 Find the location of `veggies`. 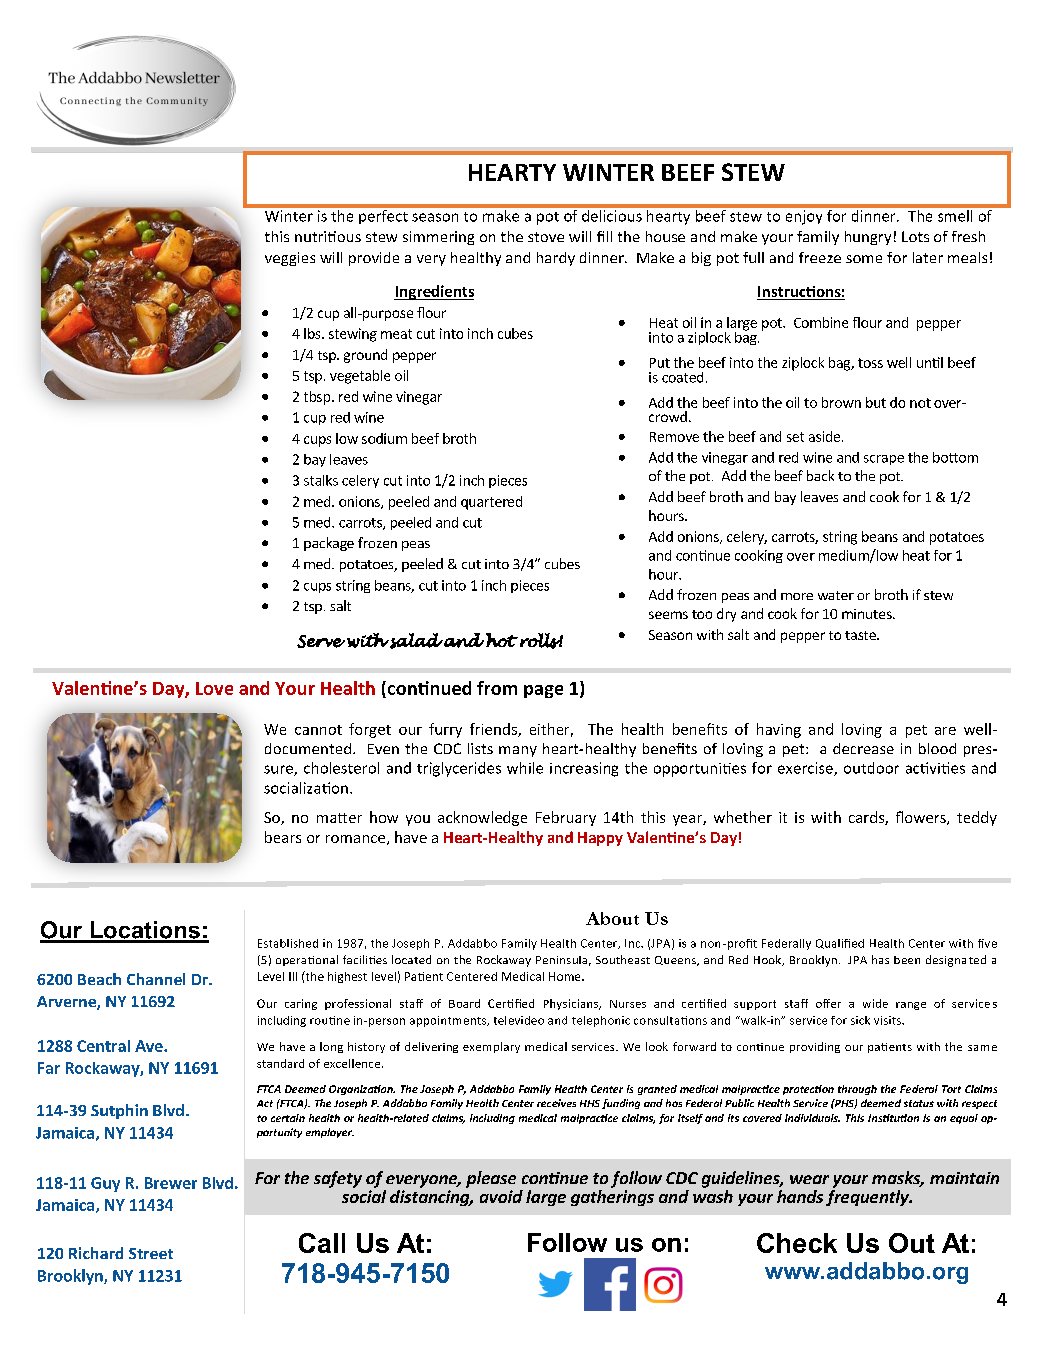

veggies is located at coordinates (290, 259).
